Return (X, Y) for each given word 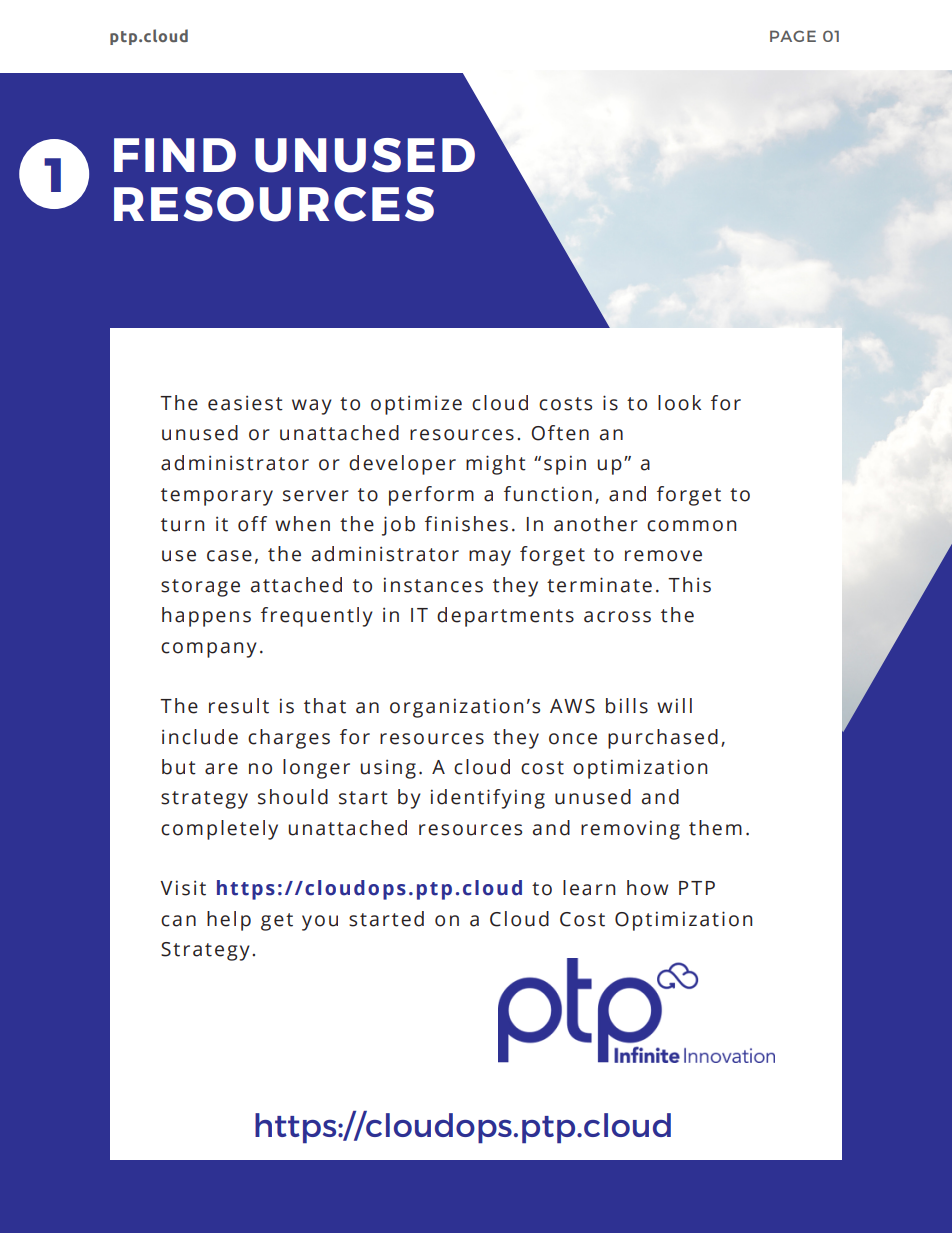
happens (206, 617)
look (679, 403)
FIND (175, 155)
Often (560, 433)
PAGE (793, 36)
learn (589, 888)
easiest (245, 403)
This (689, 585)
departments (505, 617)
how (647, 888)
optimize (416, 405)
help (229, 921)
